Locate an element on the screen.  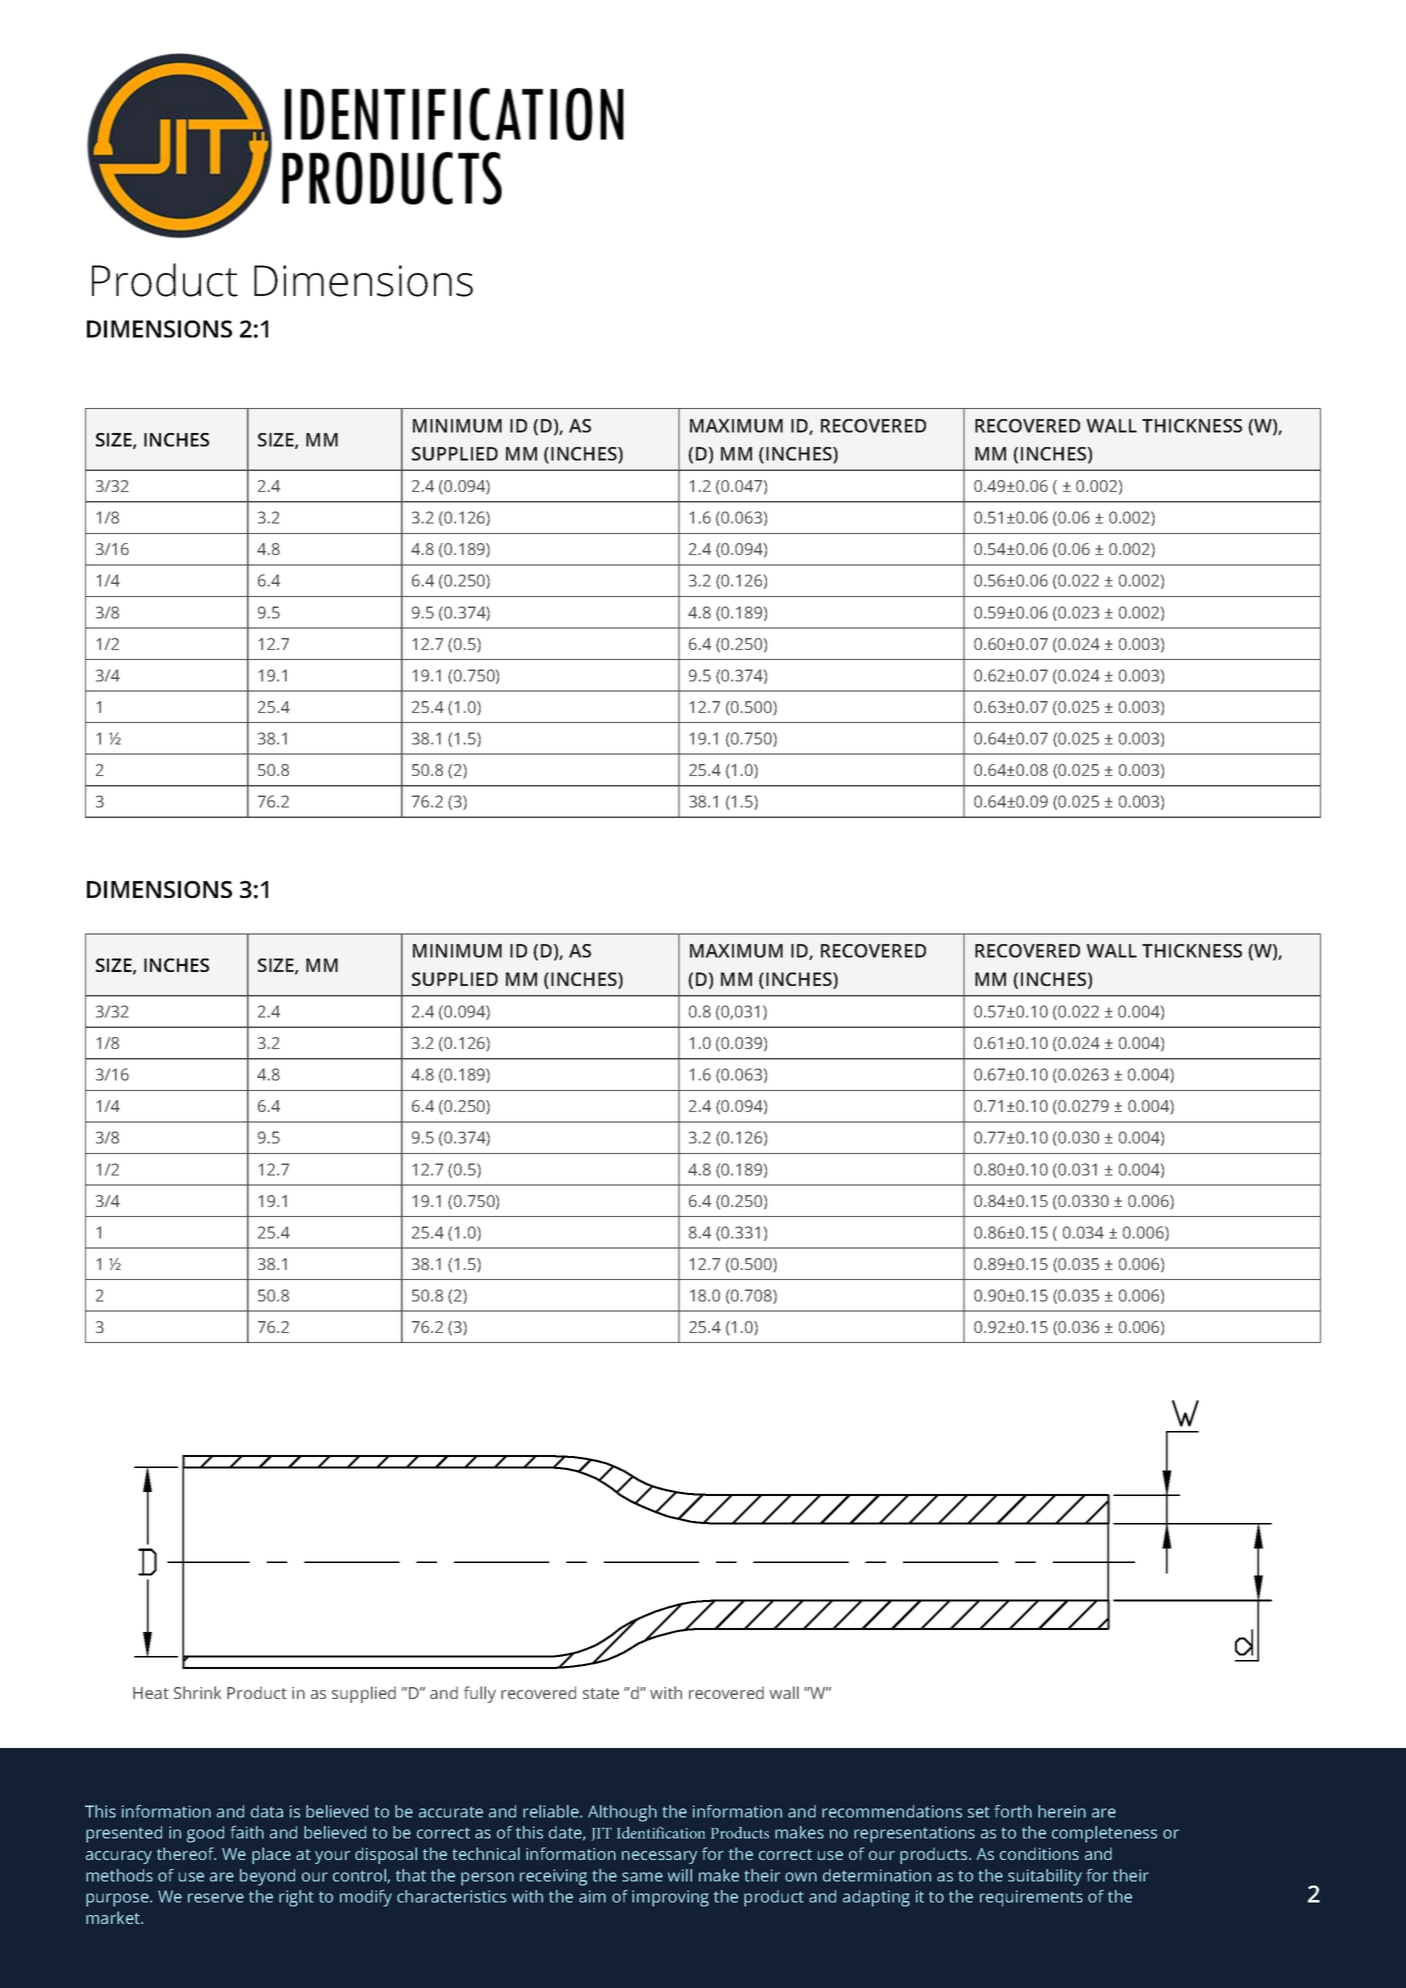
fully is located at coordinates (480, 1694).
